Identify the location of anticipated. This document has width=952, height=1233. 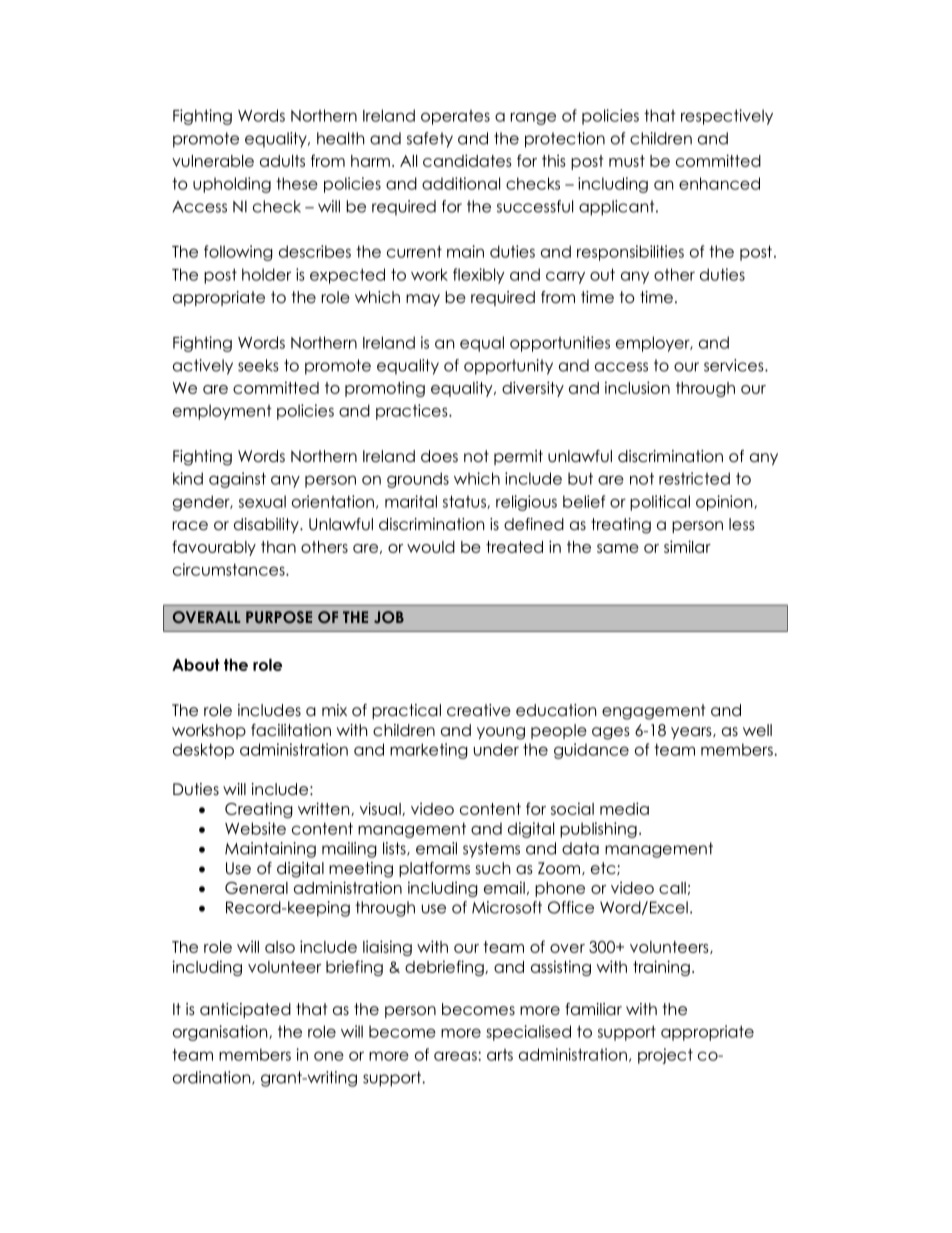
(245, 1010).
